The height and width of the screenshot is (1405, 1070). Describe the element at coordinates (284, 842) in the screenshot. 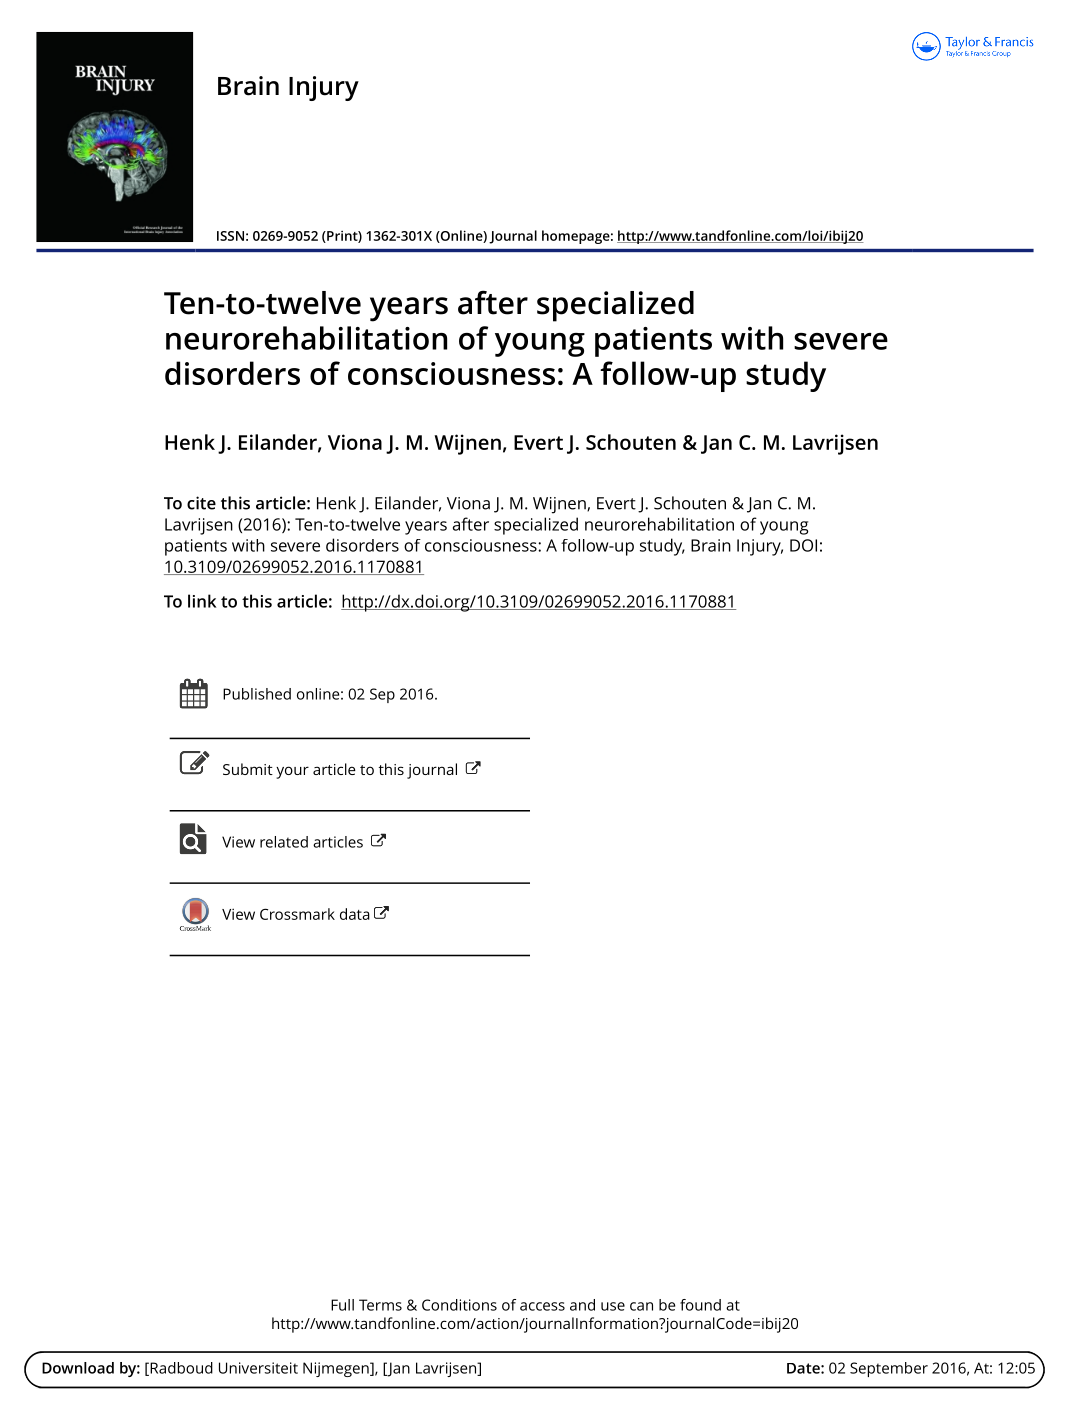

I see `related` at that location.
